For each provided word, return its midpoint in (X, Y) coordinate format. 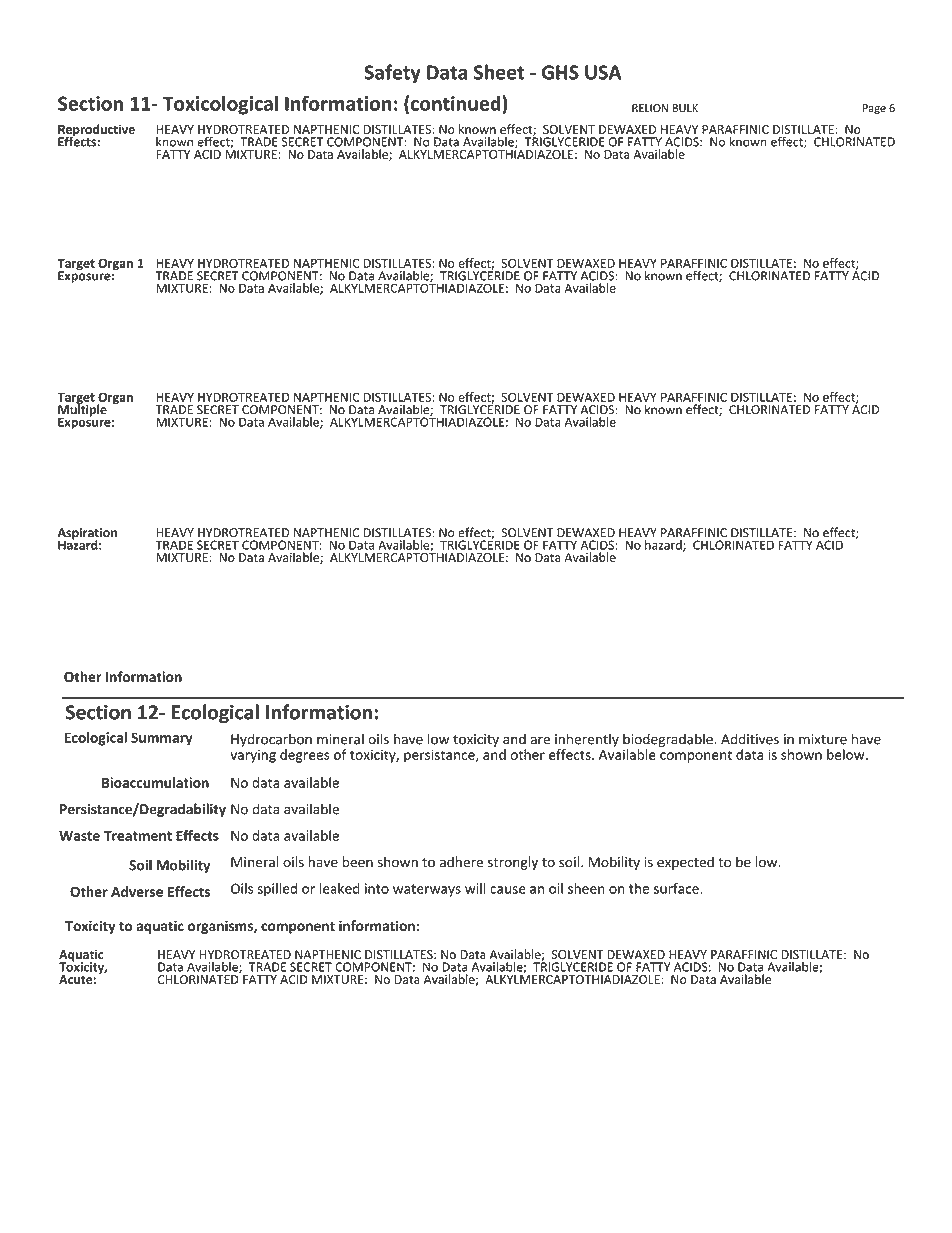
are (540, 740)
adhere (461, 862)
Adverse (137, 891)
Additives (750, 739)
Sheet (499, 72)
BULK (685, 108)
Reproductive (96, 131)
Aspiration (87, 535)
